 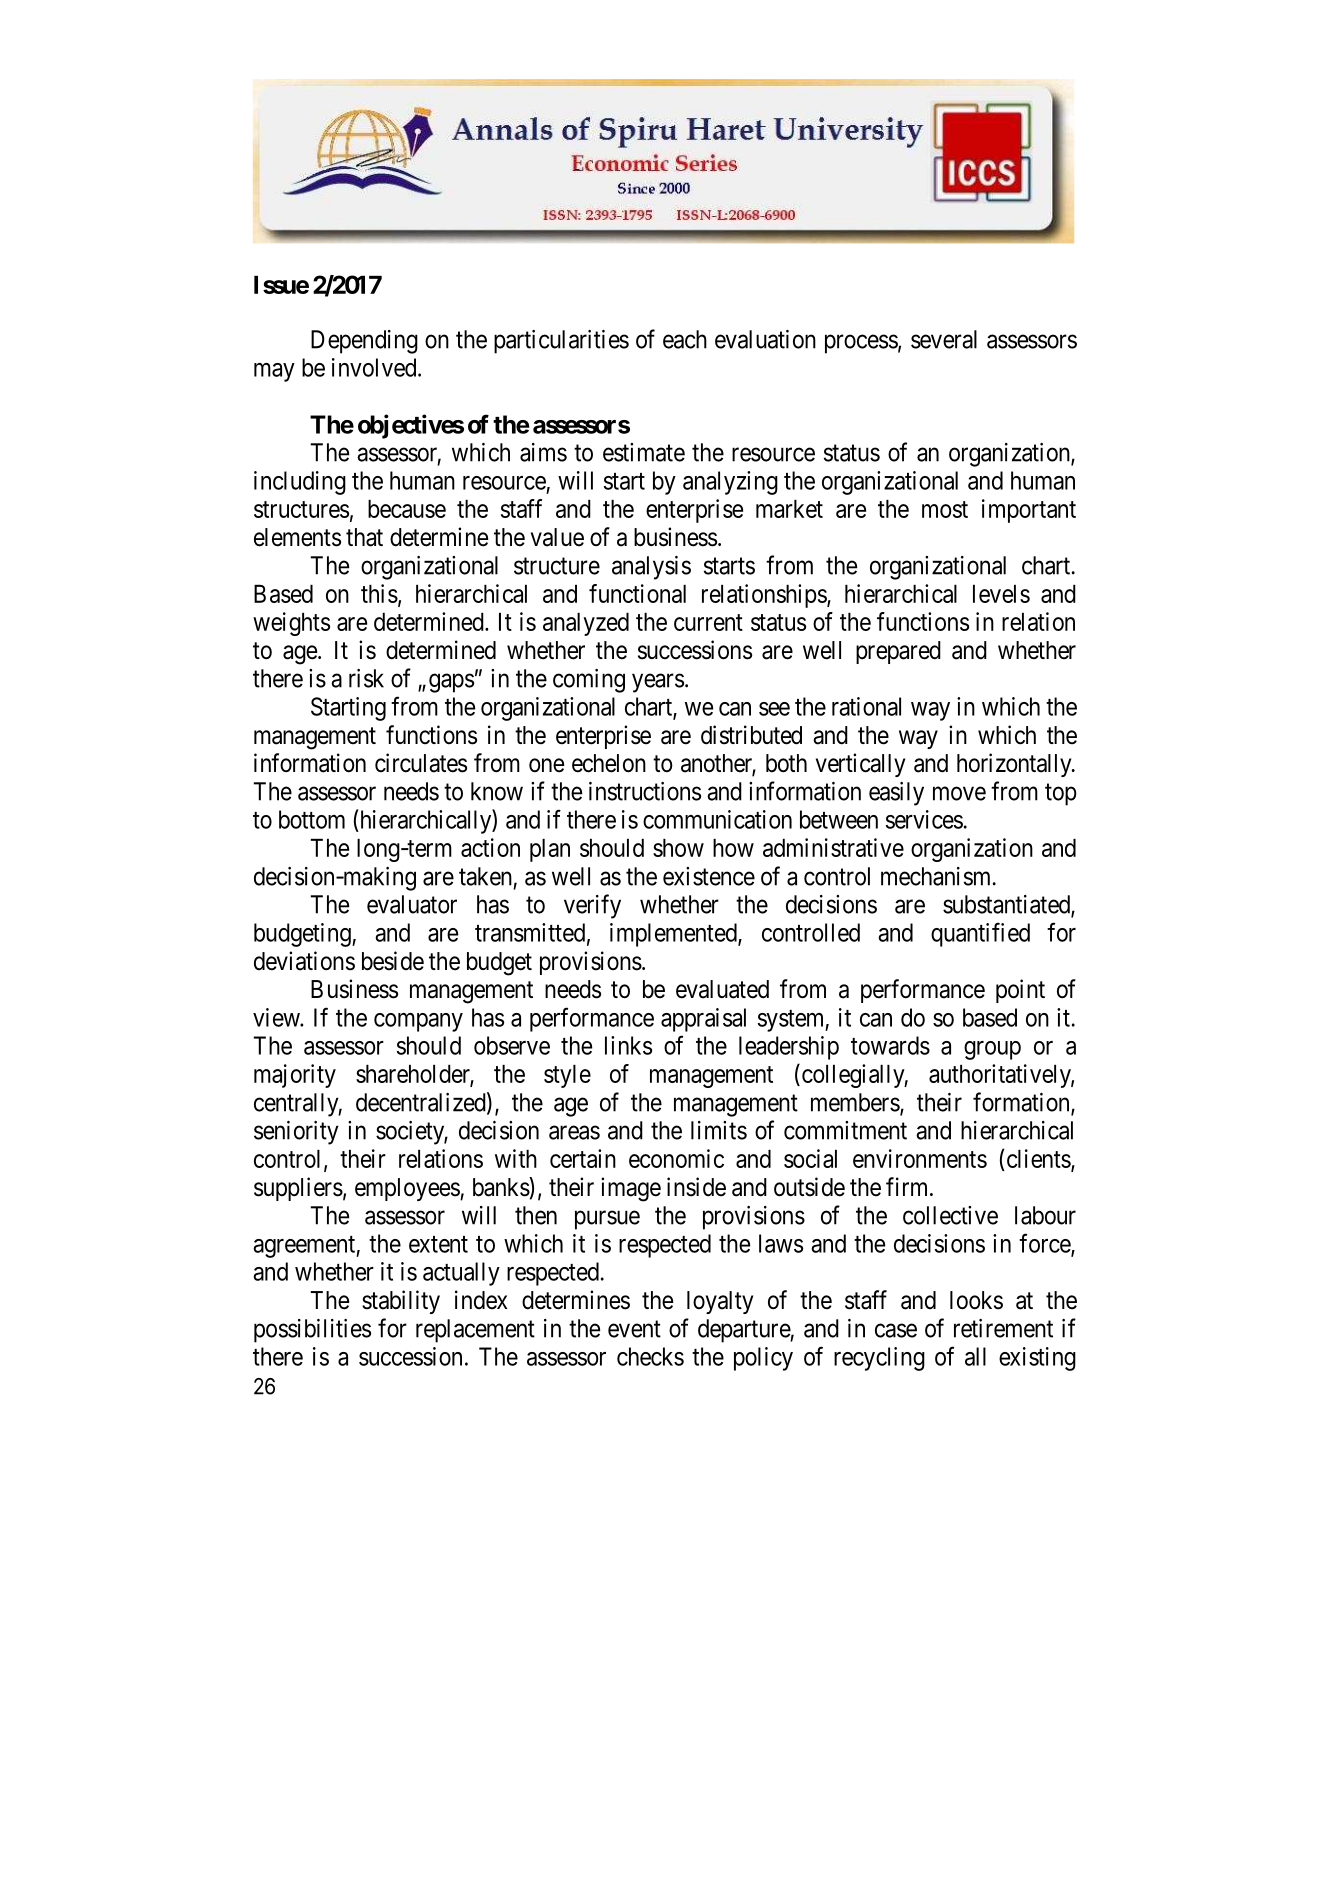 What do you see at coordinates (658, 683) in the screenshot?
I see `years` at bounding box center [658, 683].
